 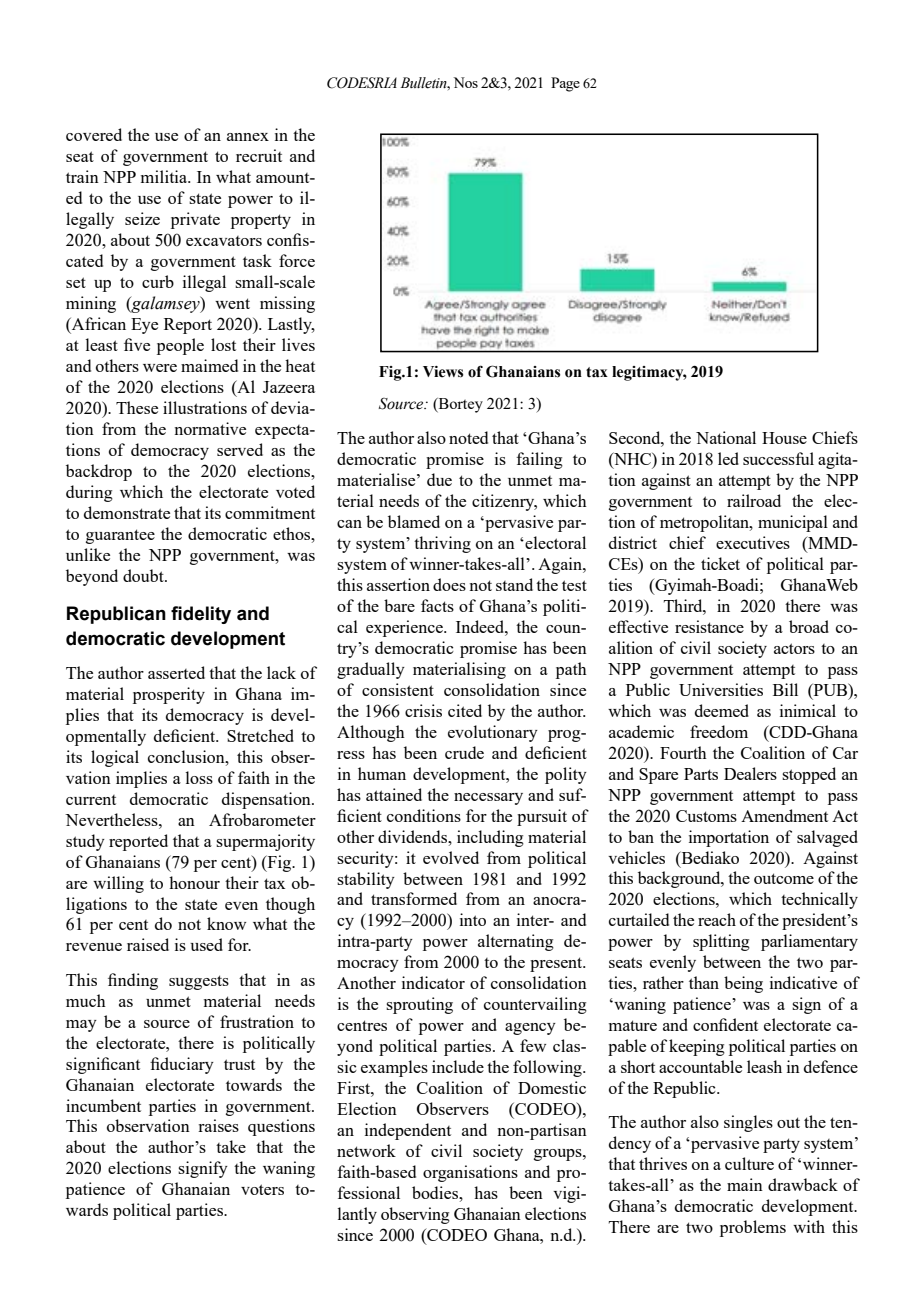 I want to click on voters, so click(x=262, y=1189).
